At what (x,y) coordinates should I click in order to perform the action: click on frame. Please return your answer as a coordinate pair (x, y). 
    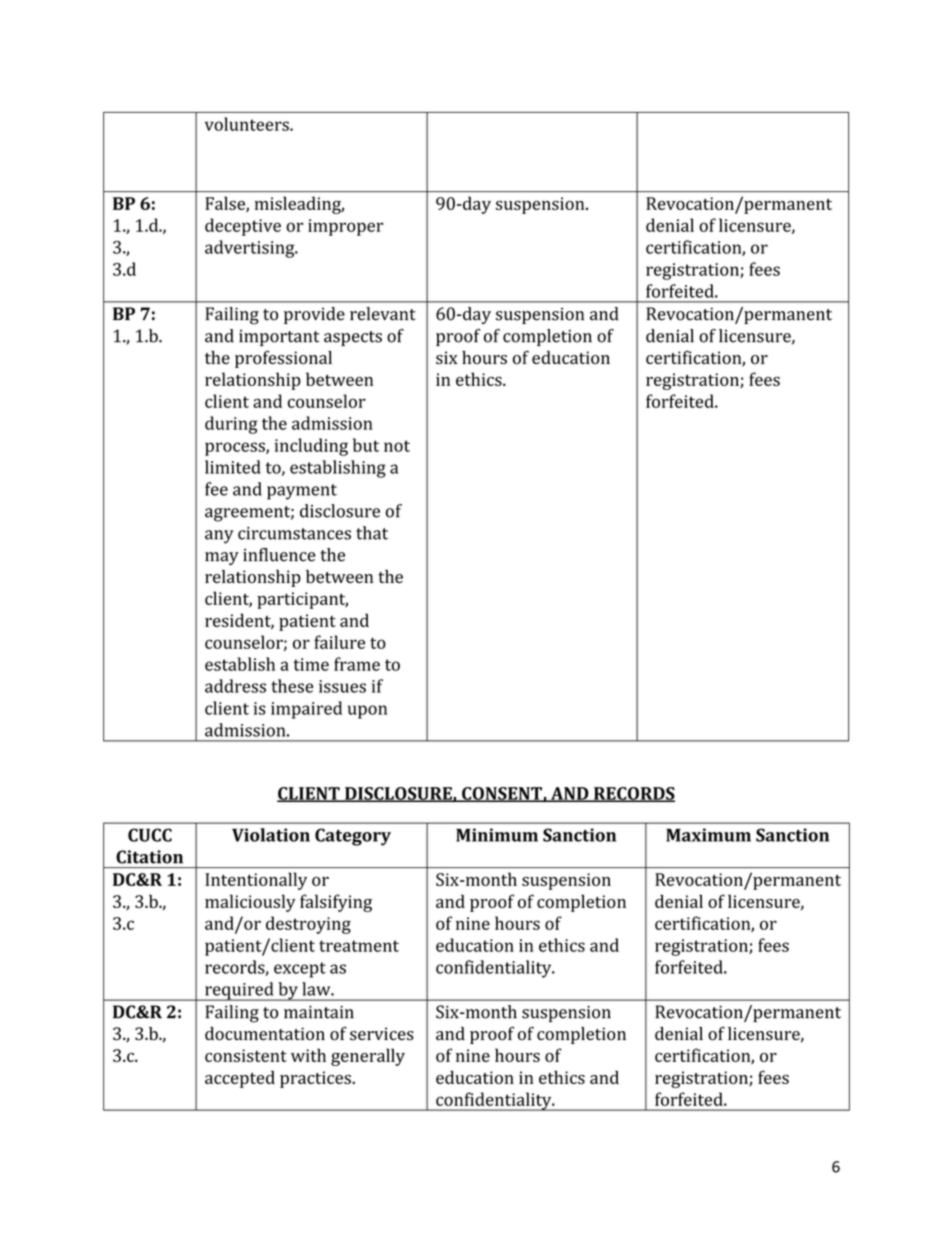
    Looking at the image, I should click on (357, 664).
